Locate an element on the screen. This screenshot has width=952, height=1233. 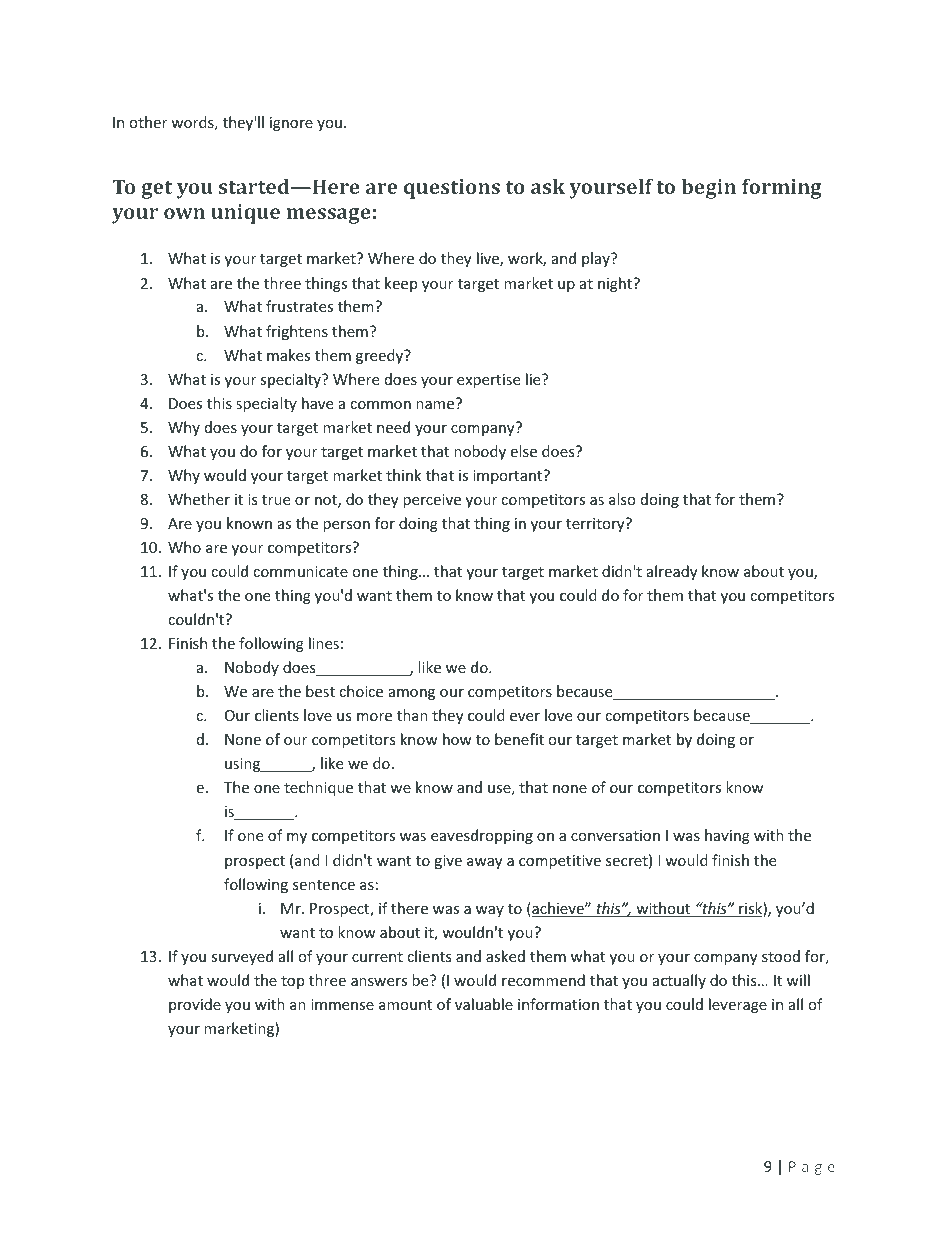
begin is located at coordinates (708, 189).
